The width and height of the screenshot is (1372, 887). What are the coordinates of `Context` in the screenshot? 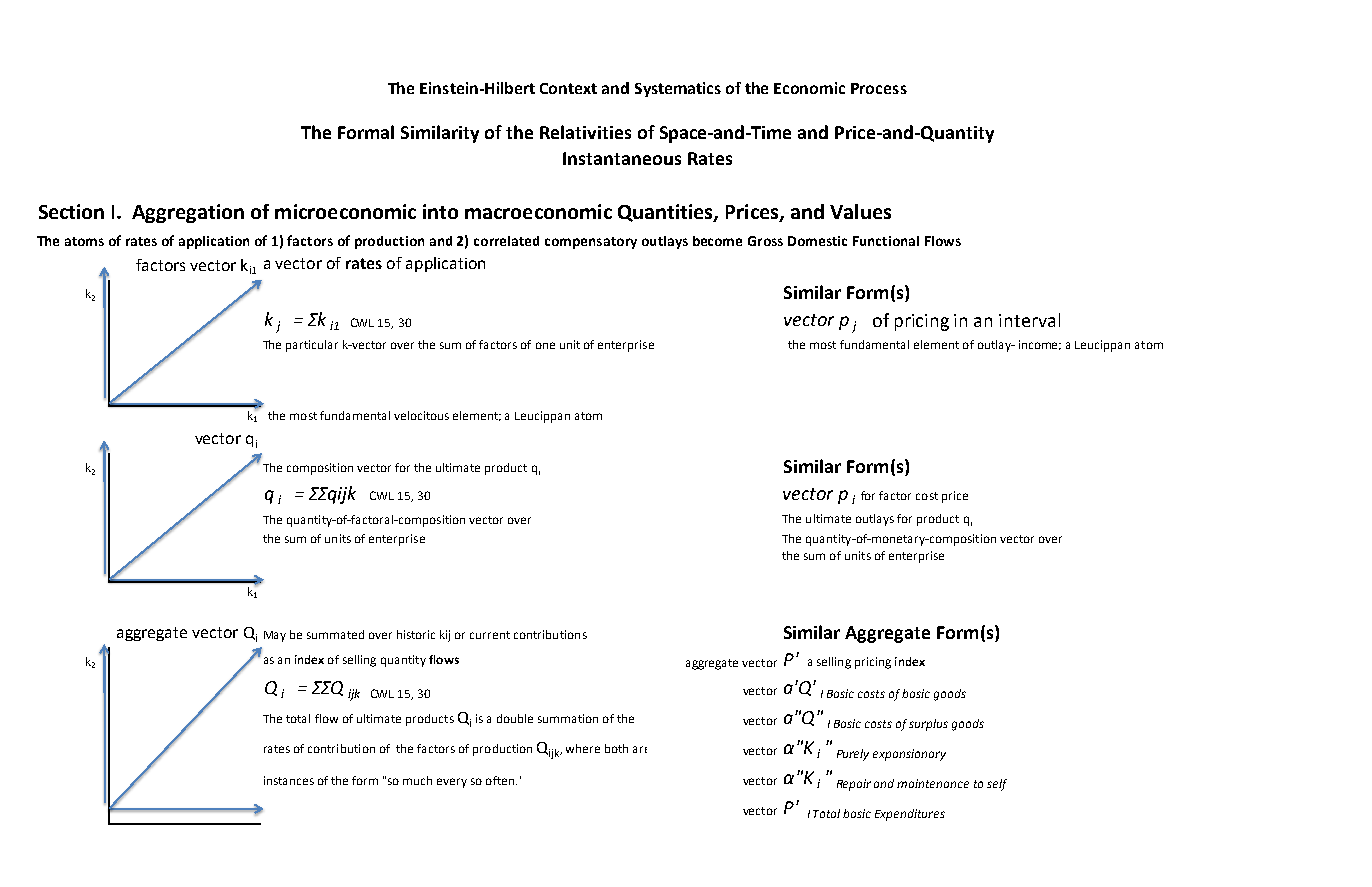 It's located at (568, 88).
